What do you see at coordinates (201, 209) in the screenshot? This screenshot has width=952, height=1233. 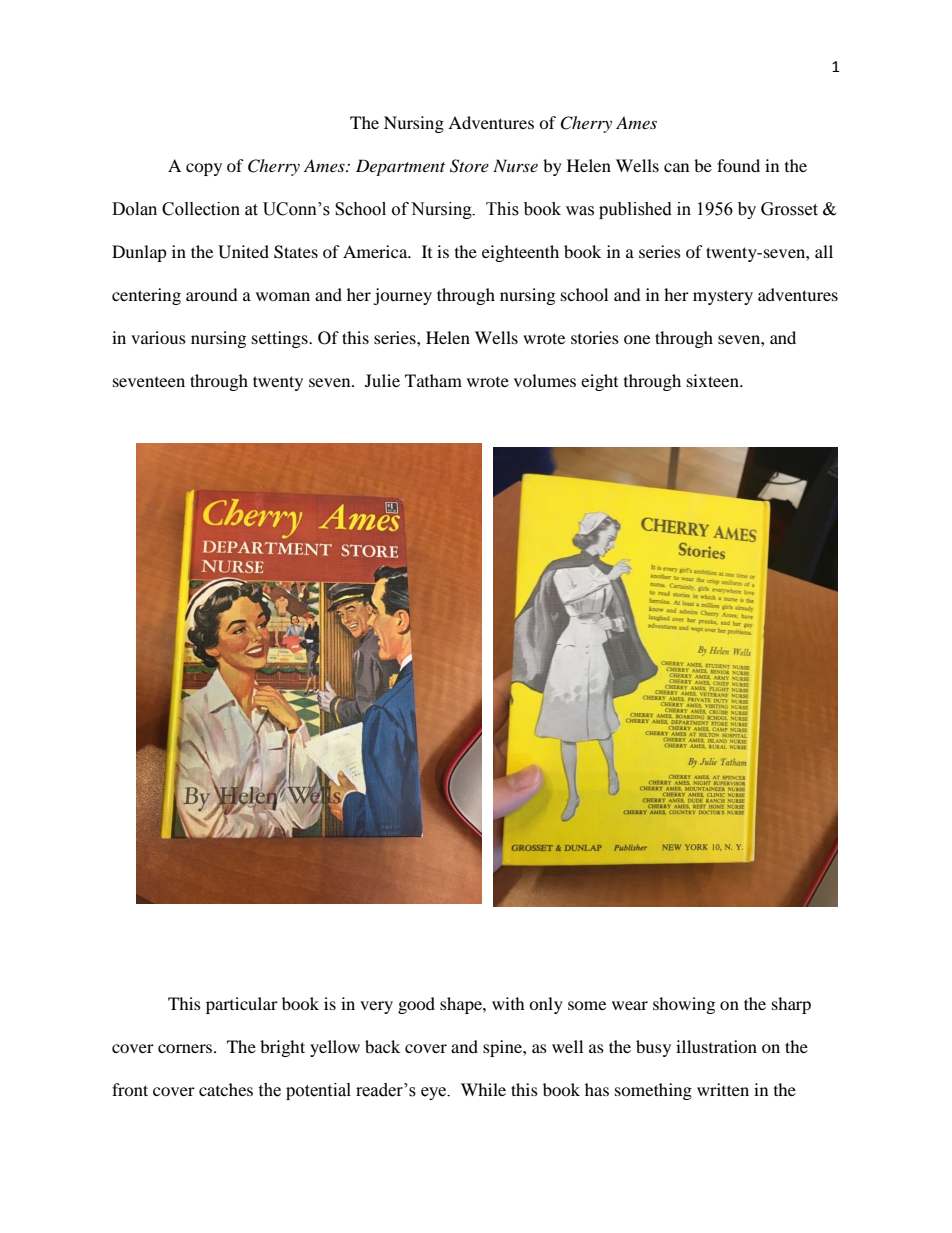 I see `Collection` at bounding box center [201, 209].
